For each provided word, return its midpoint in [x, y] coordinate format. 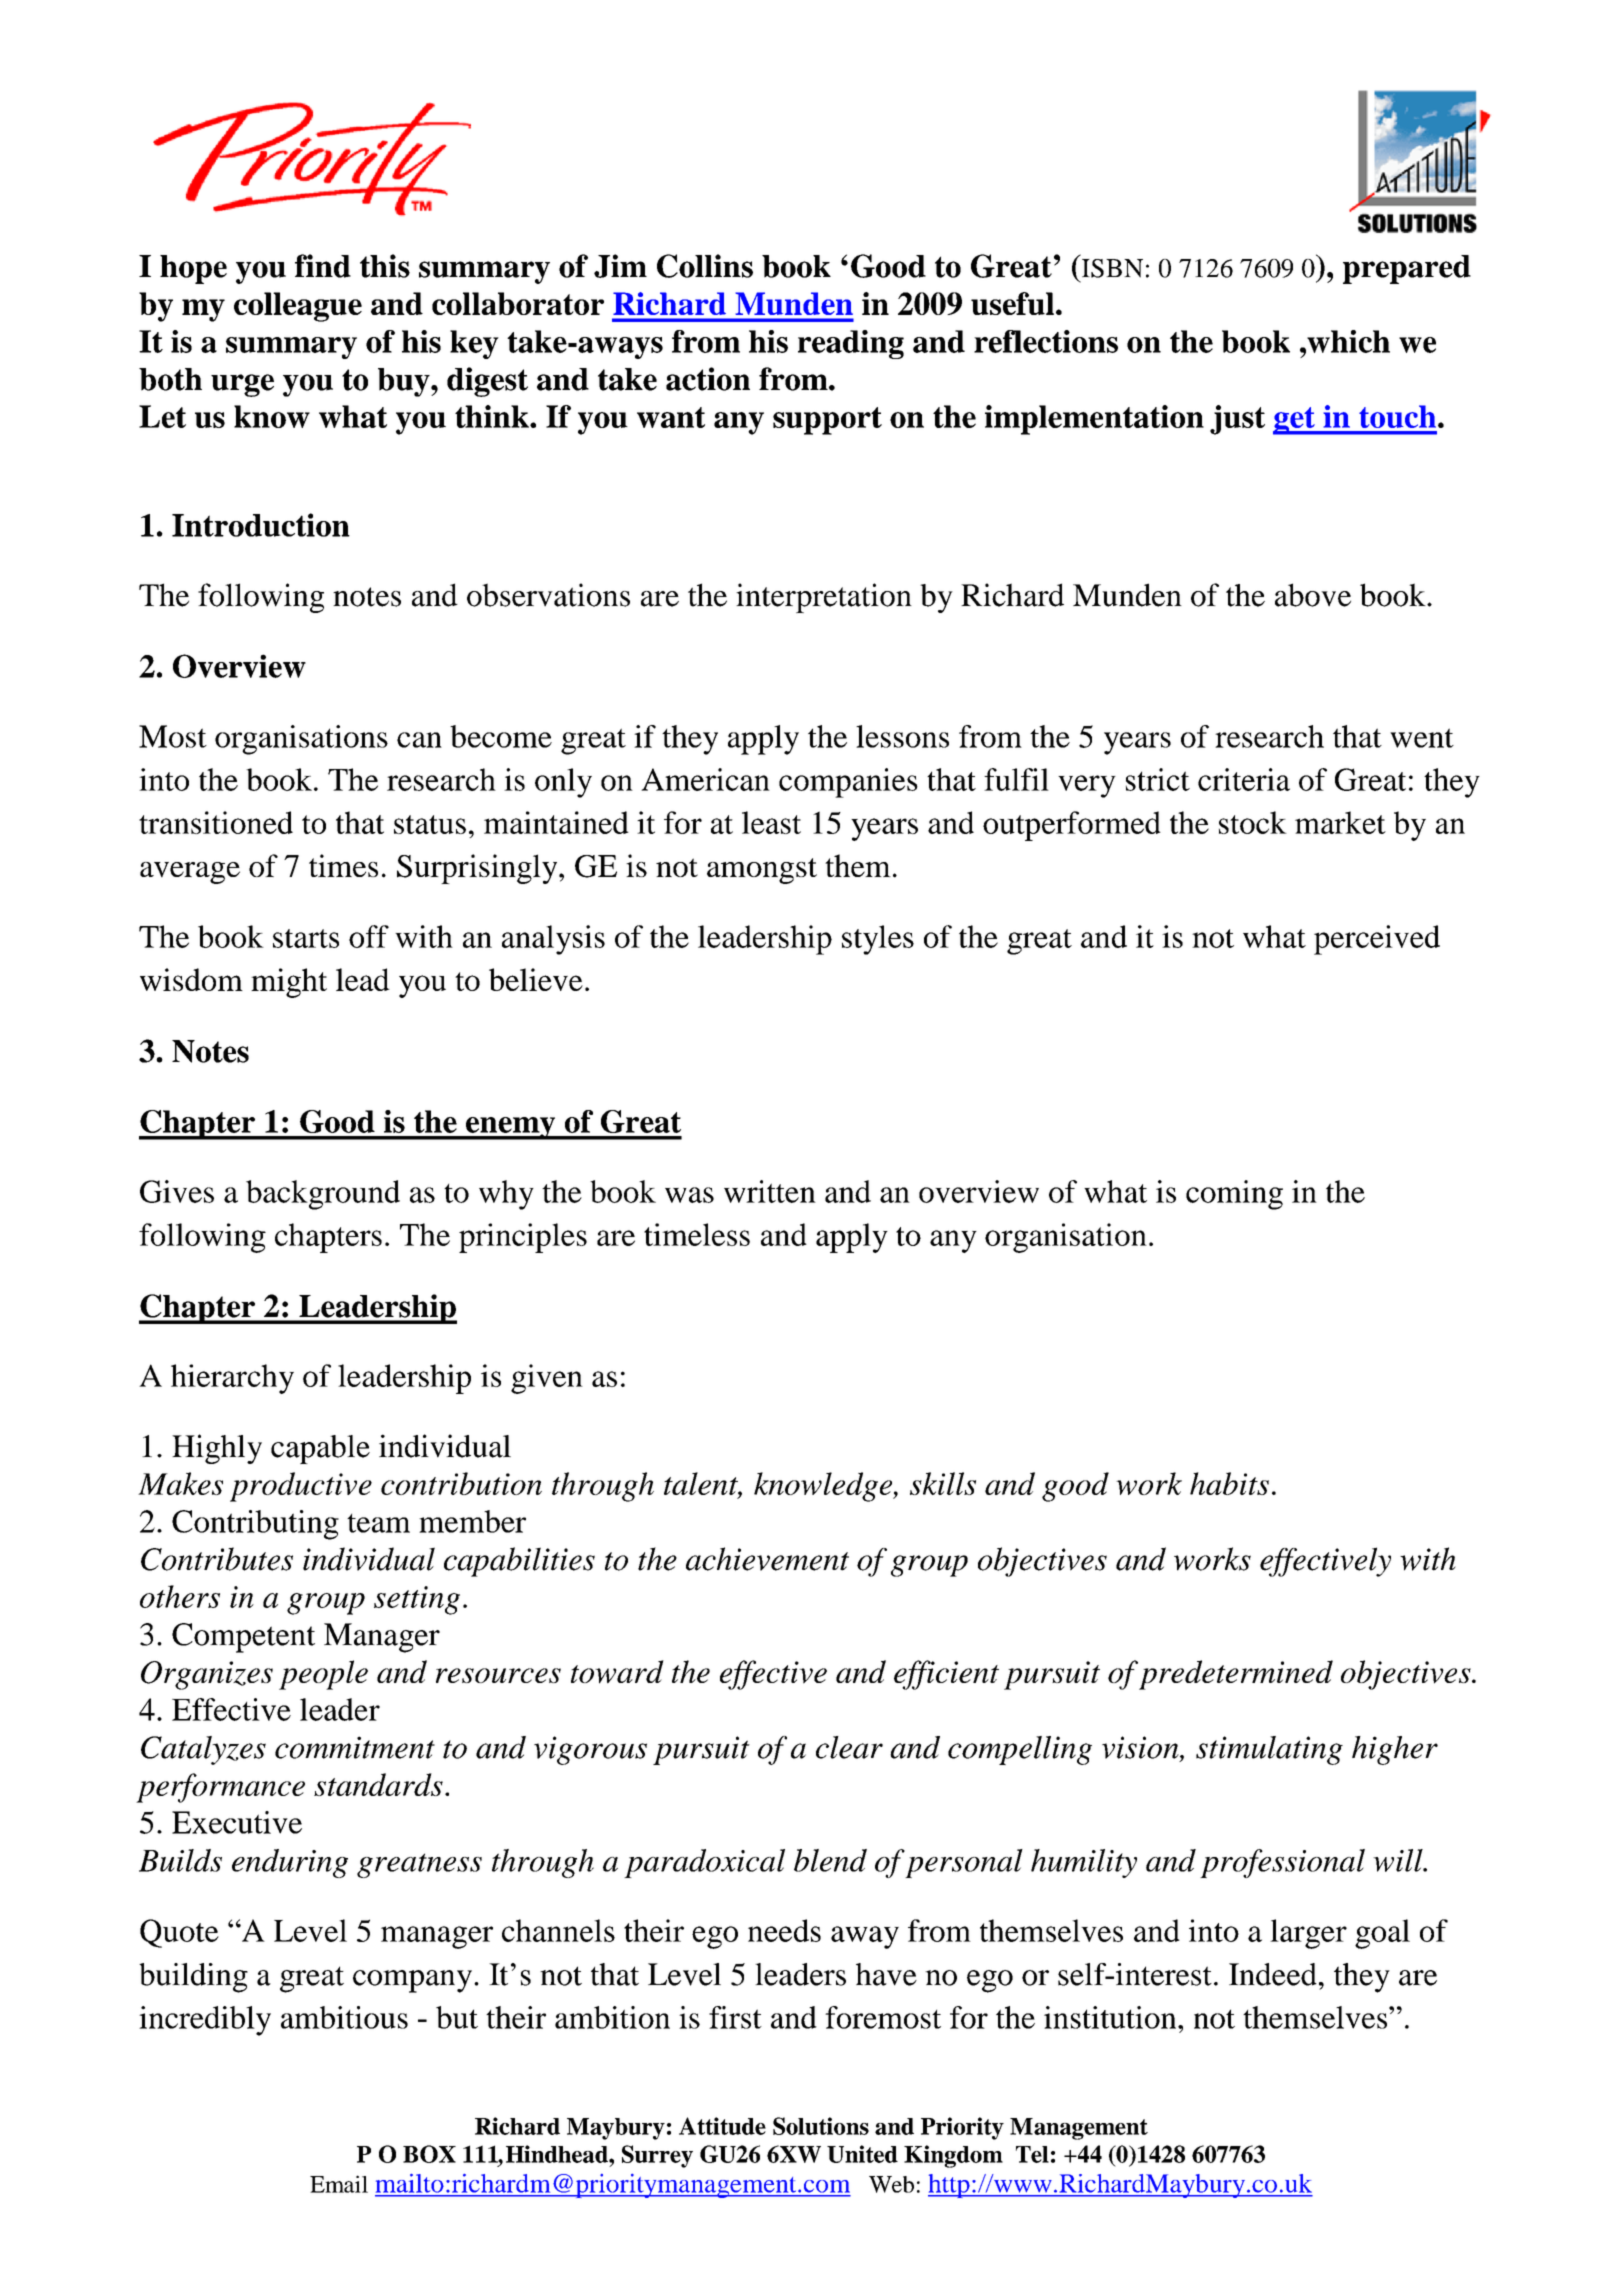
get [1295, 421]
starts [306, 938]
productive [301, 1487]
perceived [1377, 940]
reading [851, 344]
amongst [762, 871]
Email [339, 2184]
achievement [767, 1559]
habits [1229, 1483]
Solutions [821, 2126]
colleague [298, 307]
